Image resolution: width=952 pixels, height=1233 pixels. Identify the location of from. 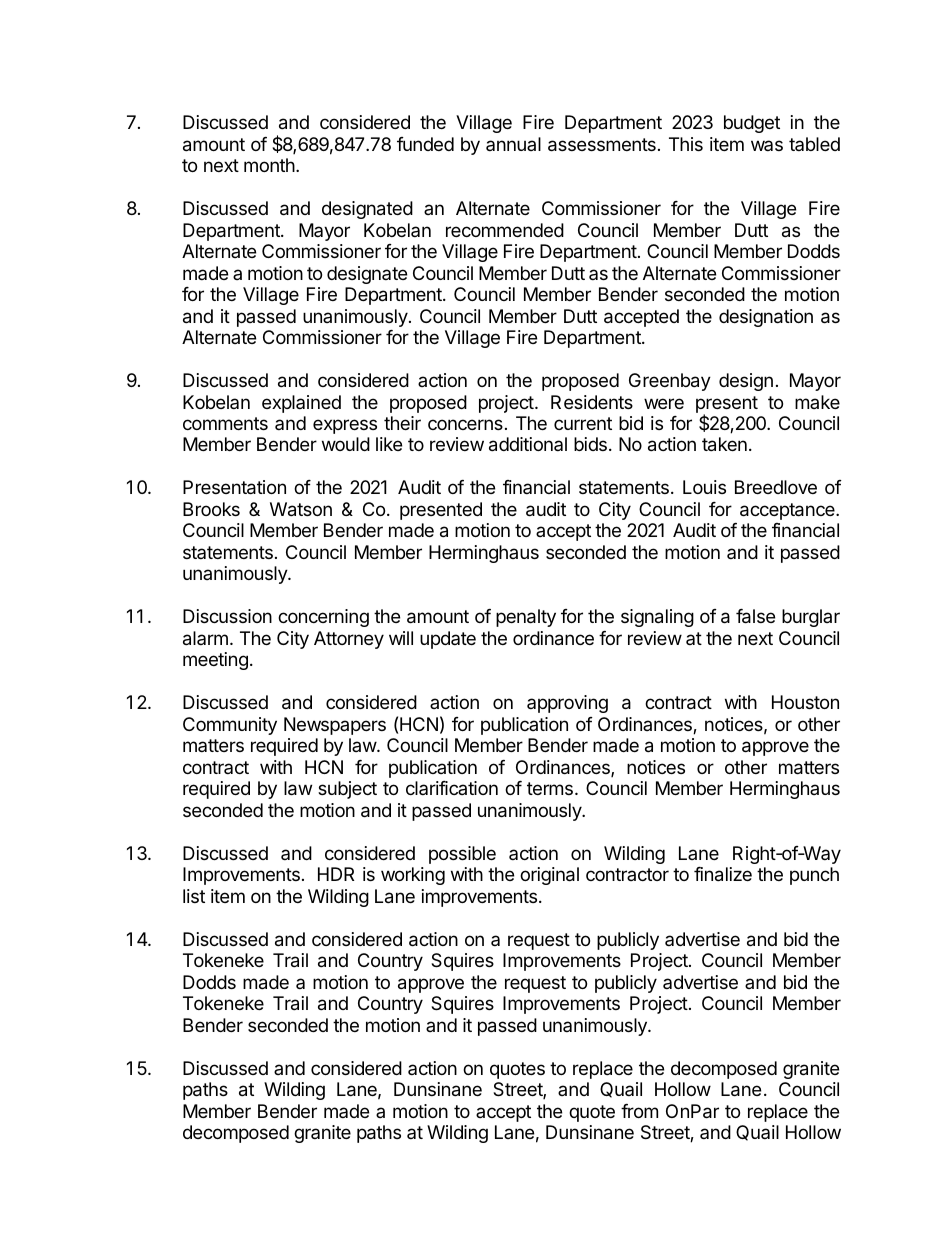
(639, 1111).
